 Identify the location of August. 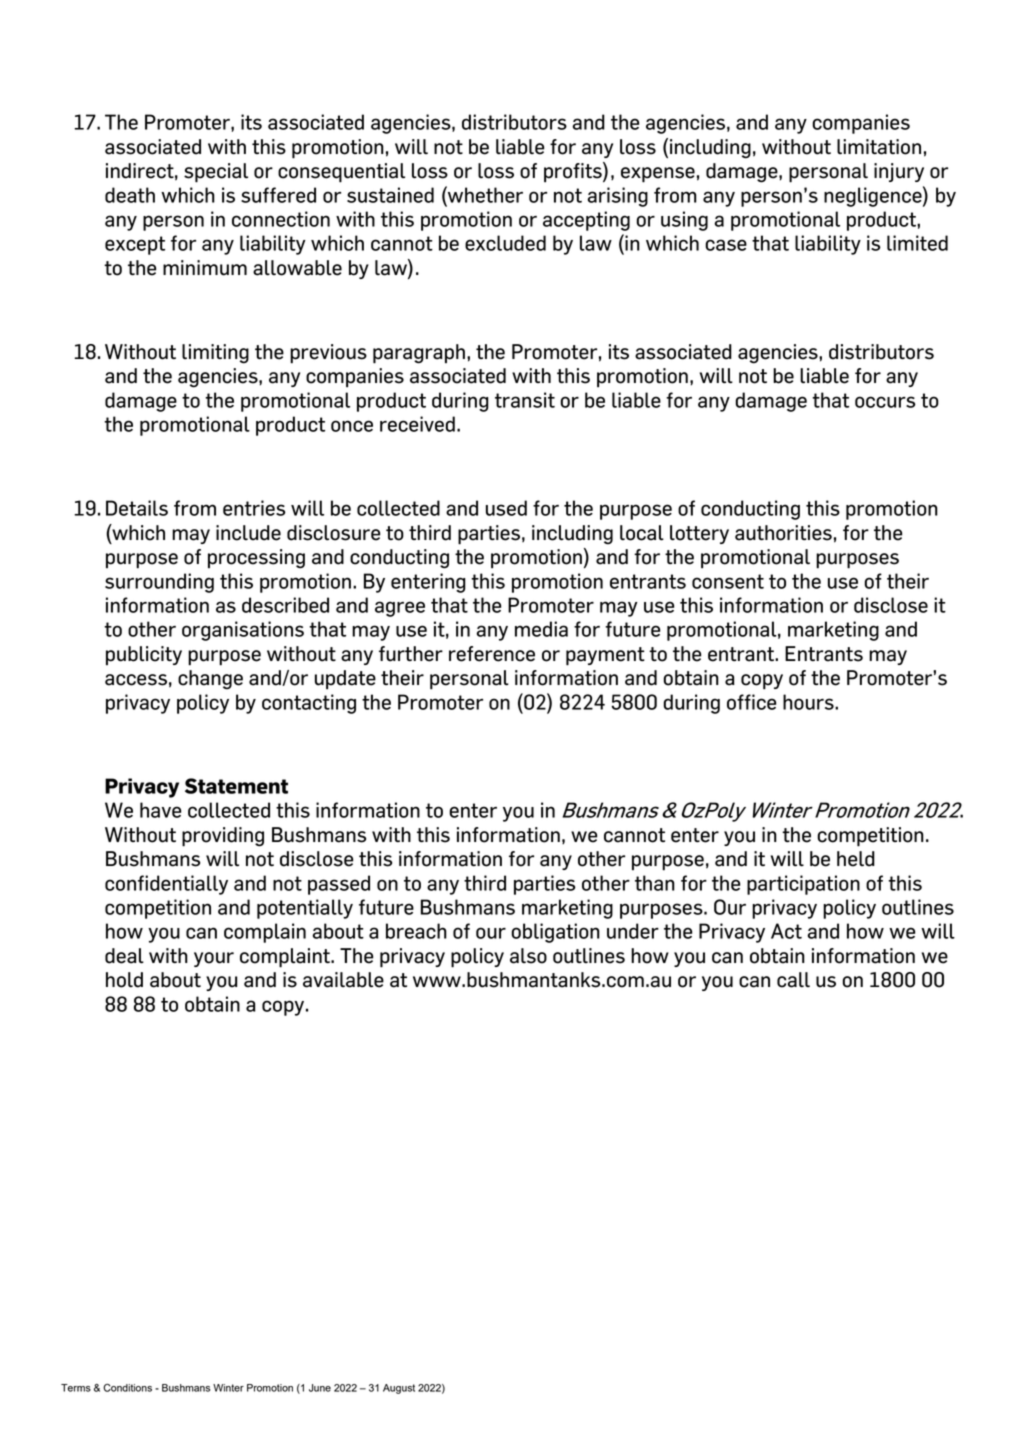
(399, 1389).
